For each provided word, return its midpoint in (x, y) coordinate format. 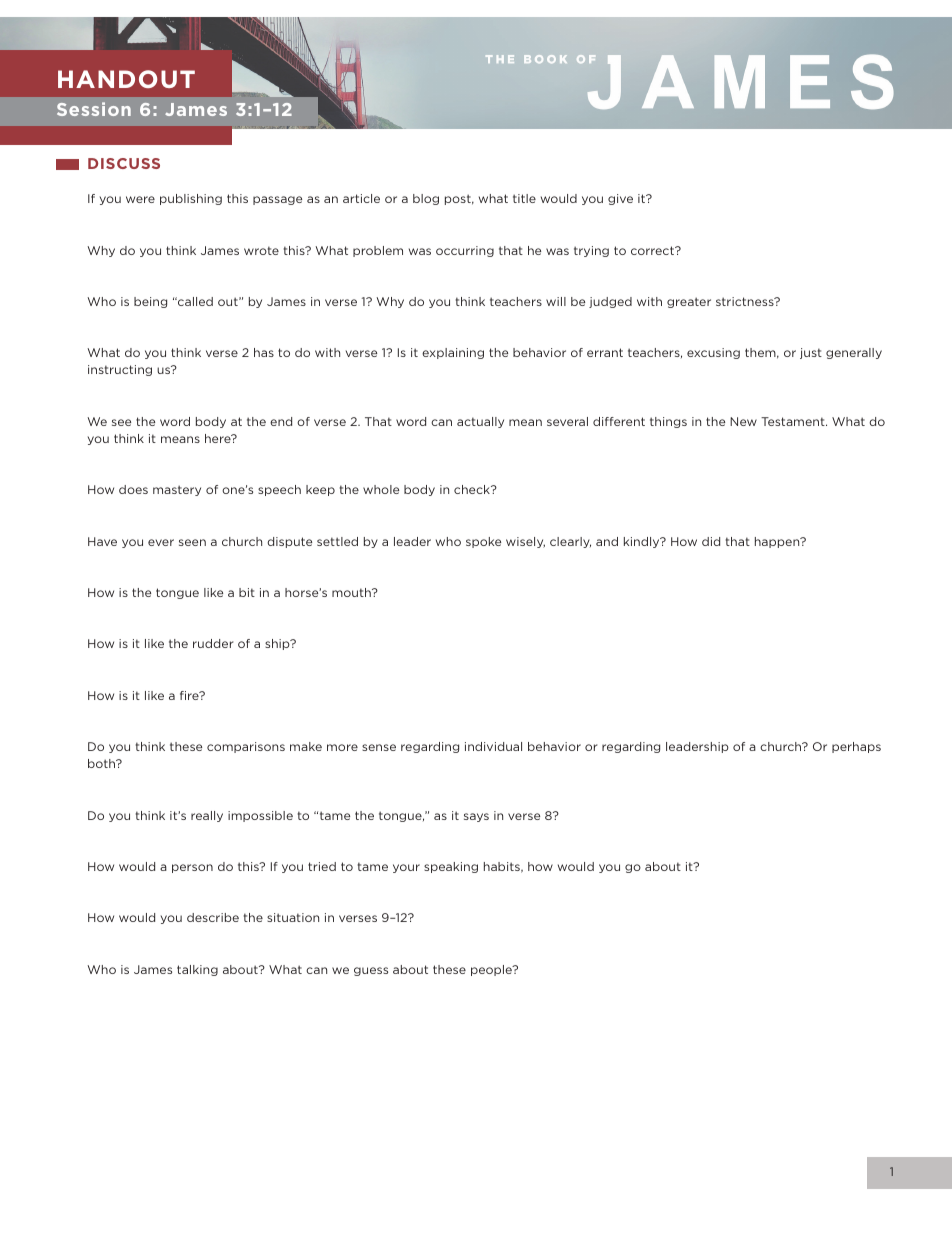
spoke (483, 542)
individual (493, 746)
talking (197, 970)
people (492, 970)
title (524, 198)
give (620, 199)
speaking (451, 867)
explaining (453, 353)
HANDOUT (126, 79)
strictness (746, 301)
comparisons (246, 747)
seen (192, 542)
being (150, 302)
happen (778, 542)
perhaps (856, 747)
